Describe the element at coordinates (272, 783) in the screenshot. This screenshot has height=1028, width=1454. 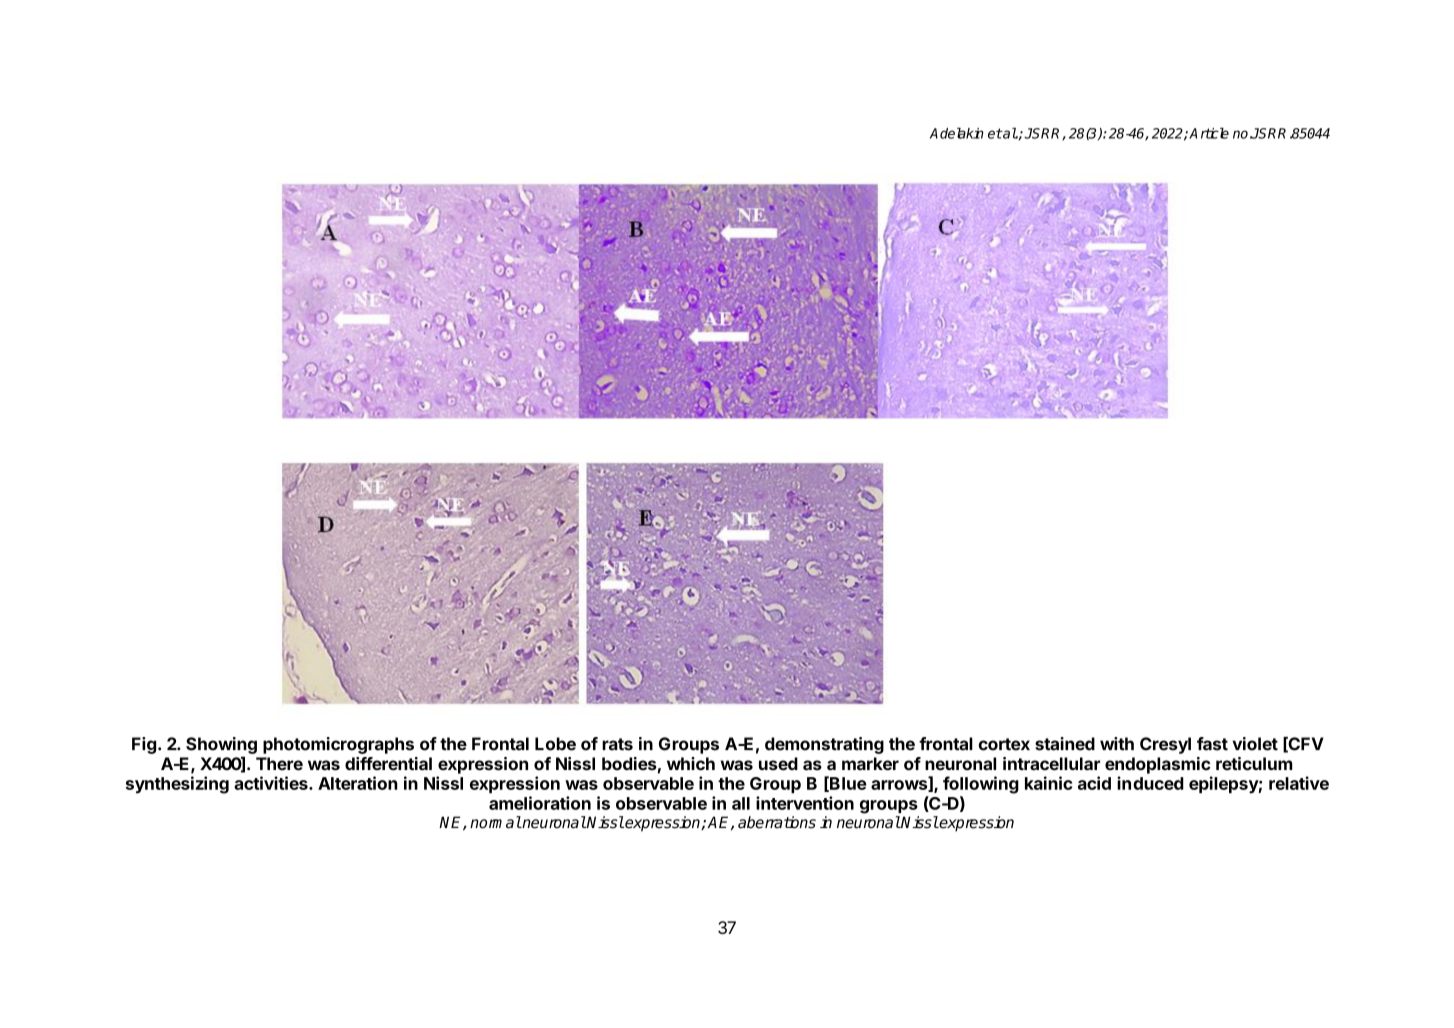
I see `activities` at that location.
